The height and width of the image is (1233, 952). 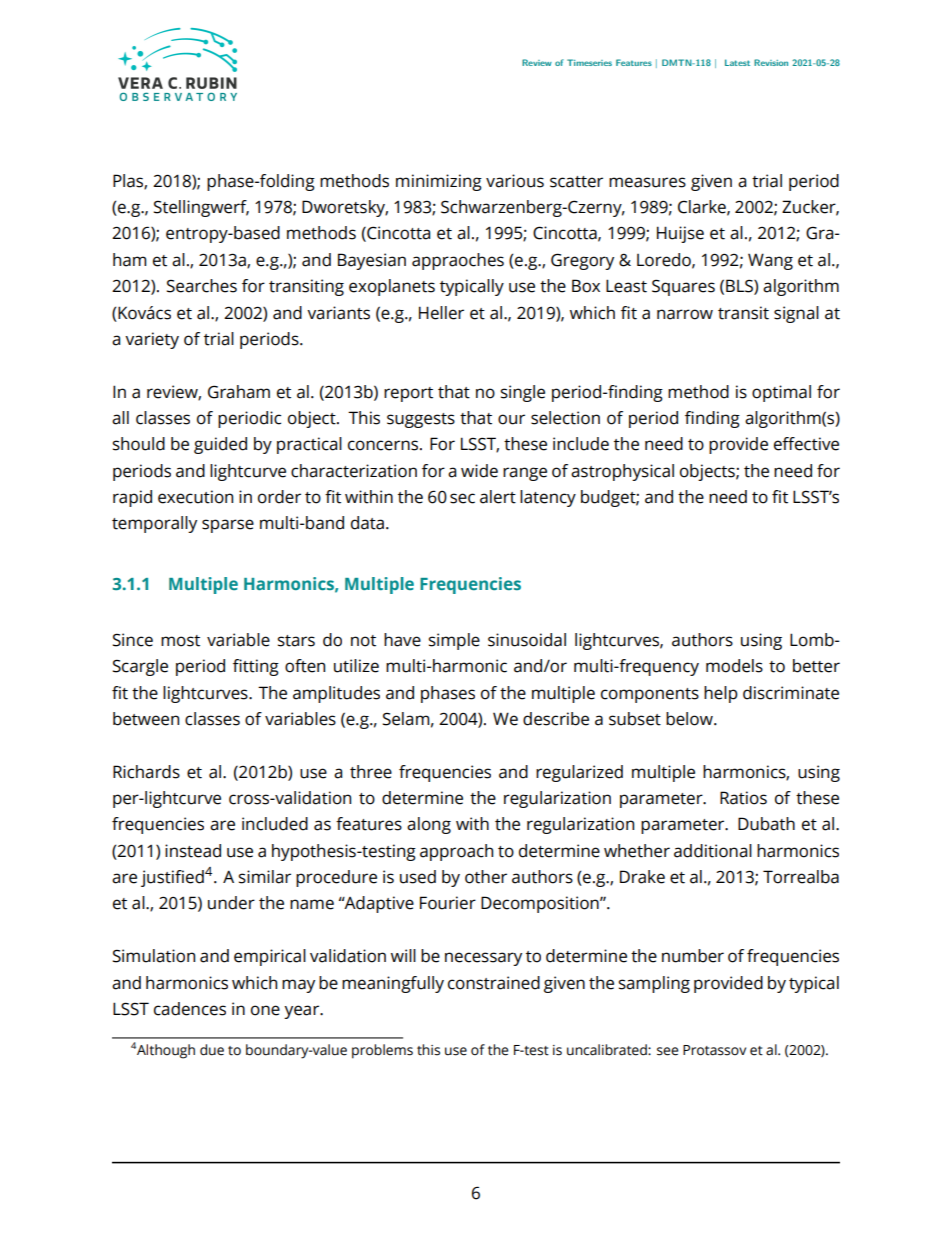 I want to click on narrow, so click(x=685, y=314).
